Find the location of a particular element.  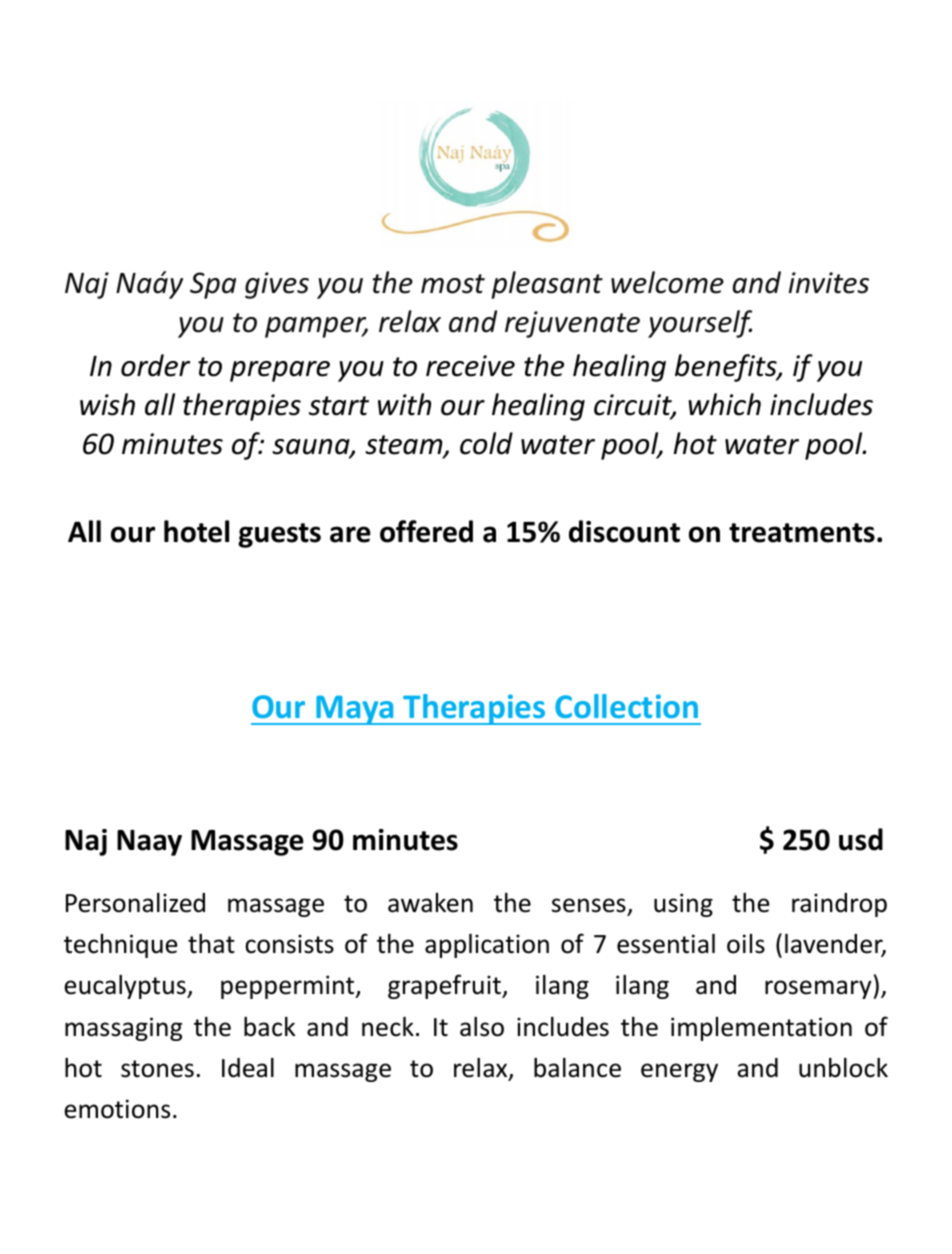

unblock is located at coordinates (843, 1068).
